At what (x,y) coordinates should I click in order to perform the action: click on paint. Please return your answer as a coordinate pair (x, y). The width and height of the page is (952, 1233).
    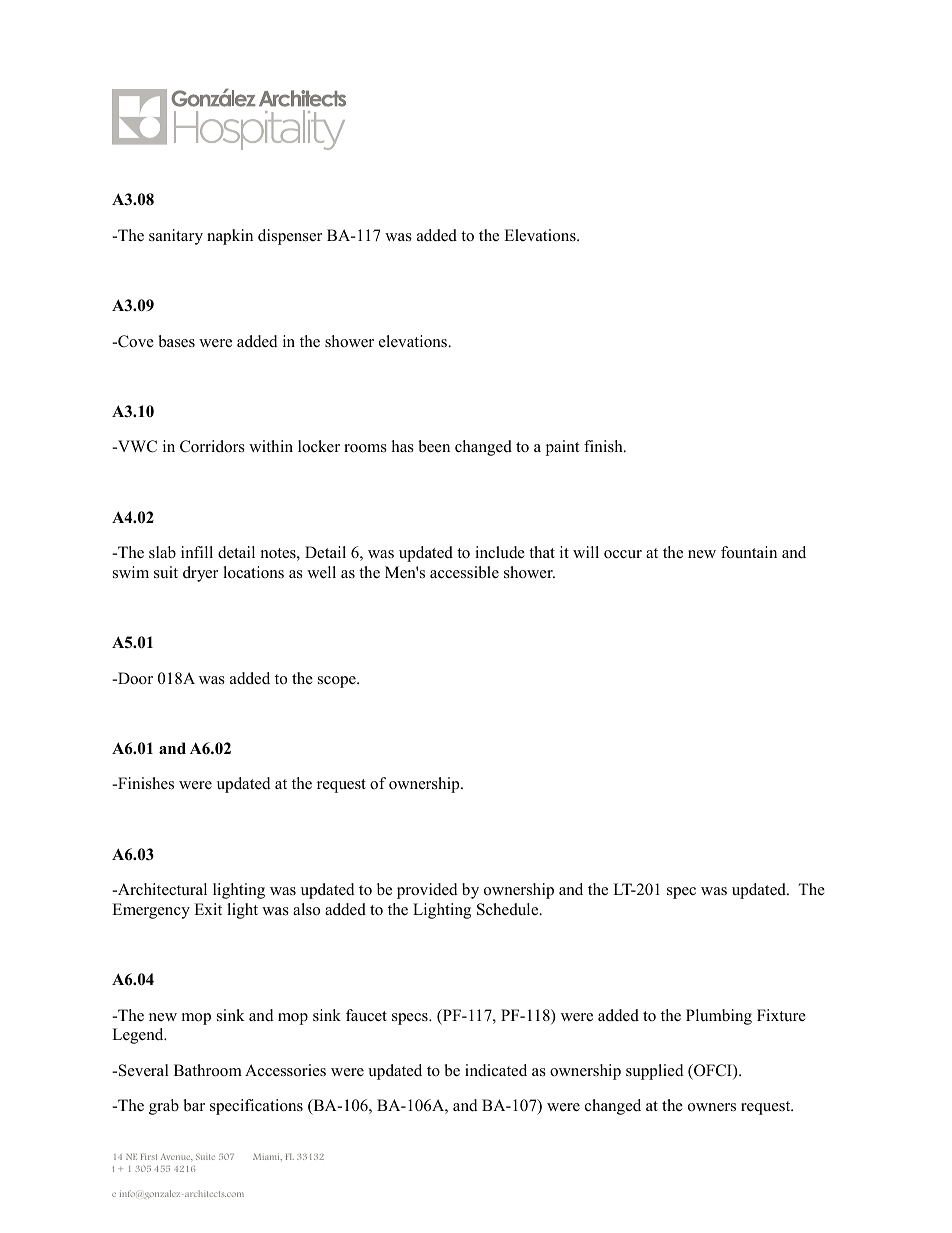
    Looking at the image, I should click on (562, 448).
